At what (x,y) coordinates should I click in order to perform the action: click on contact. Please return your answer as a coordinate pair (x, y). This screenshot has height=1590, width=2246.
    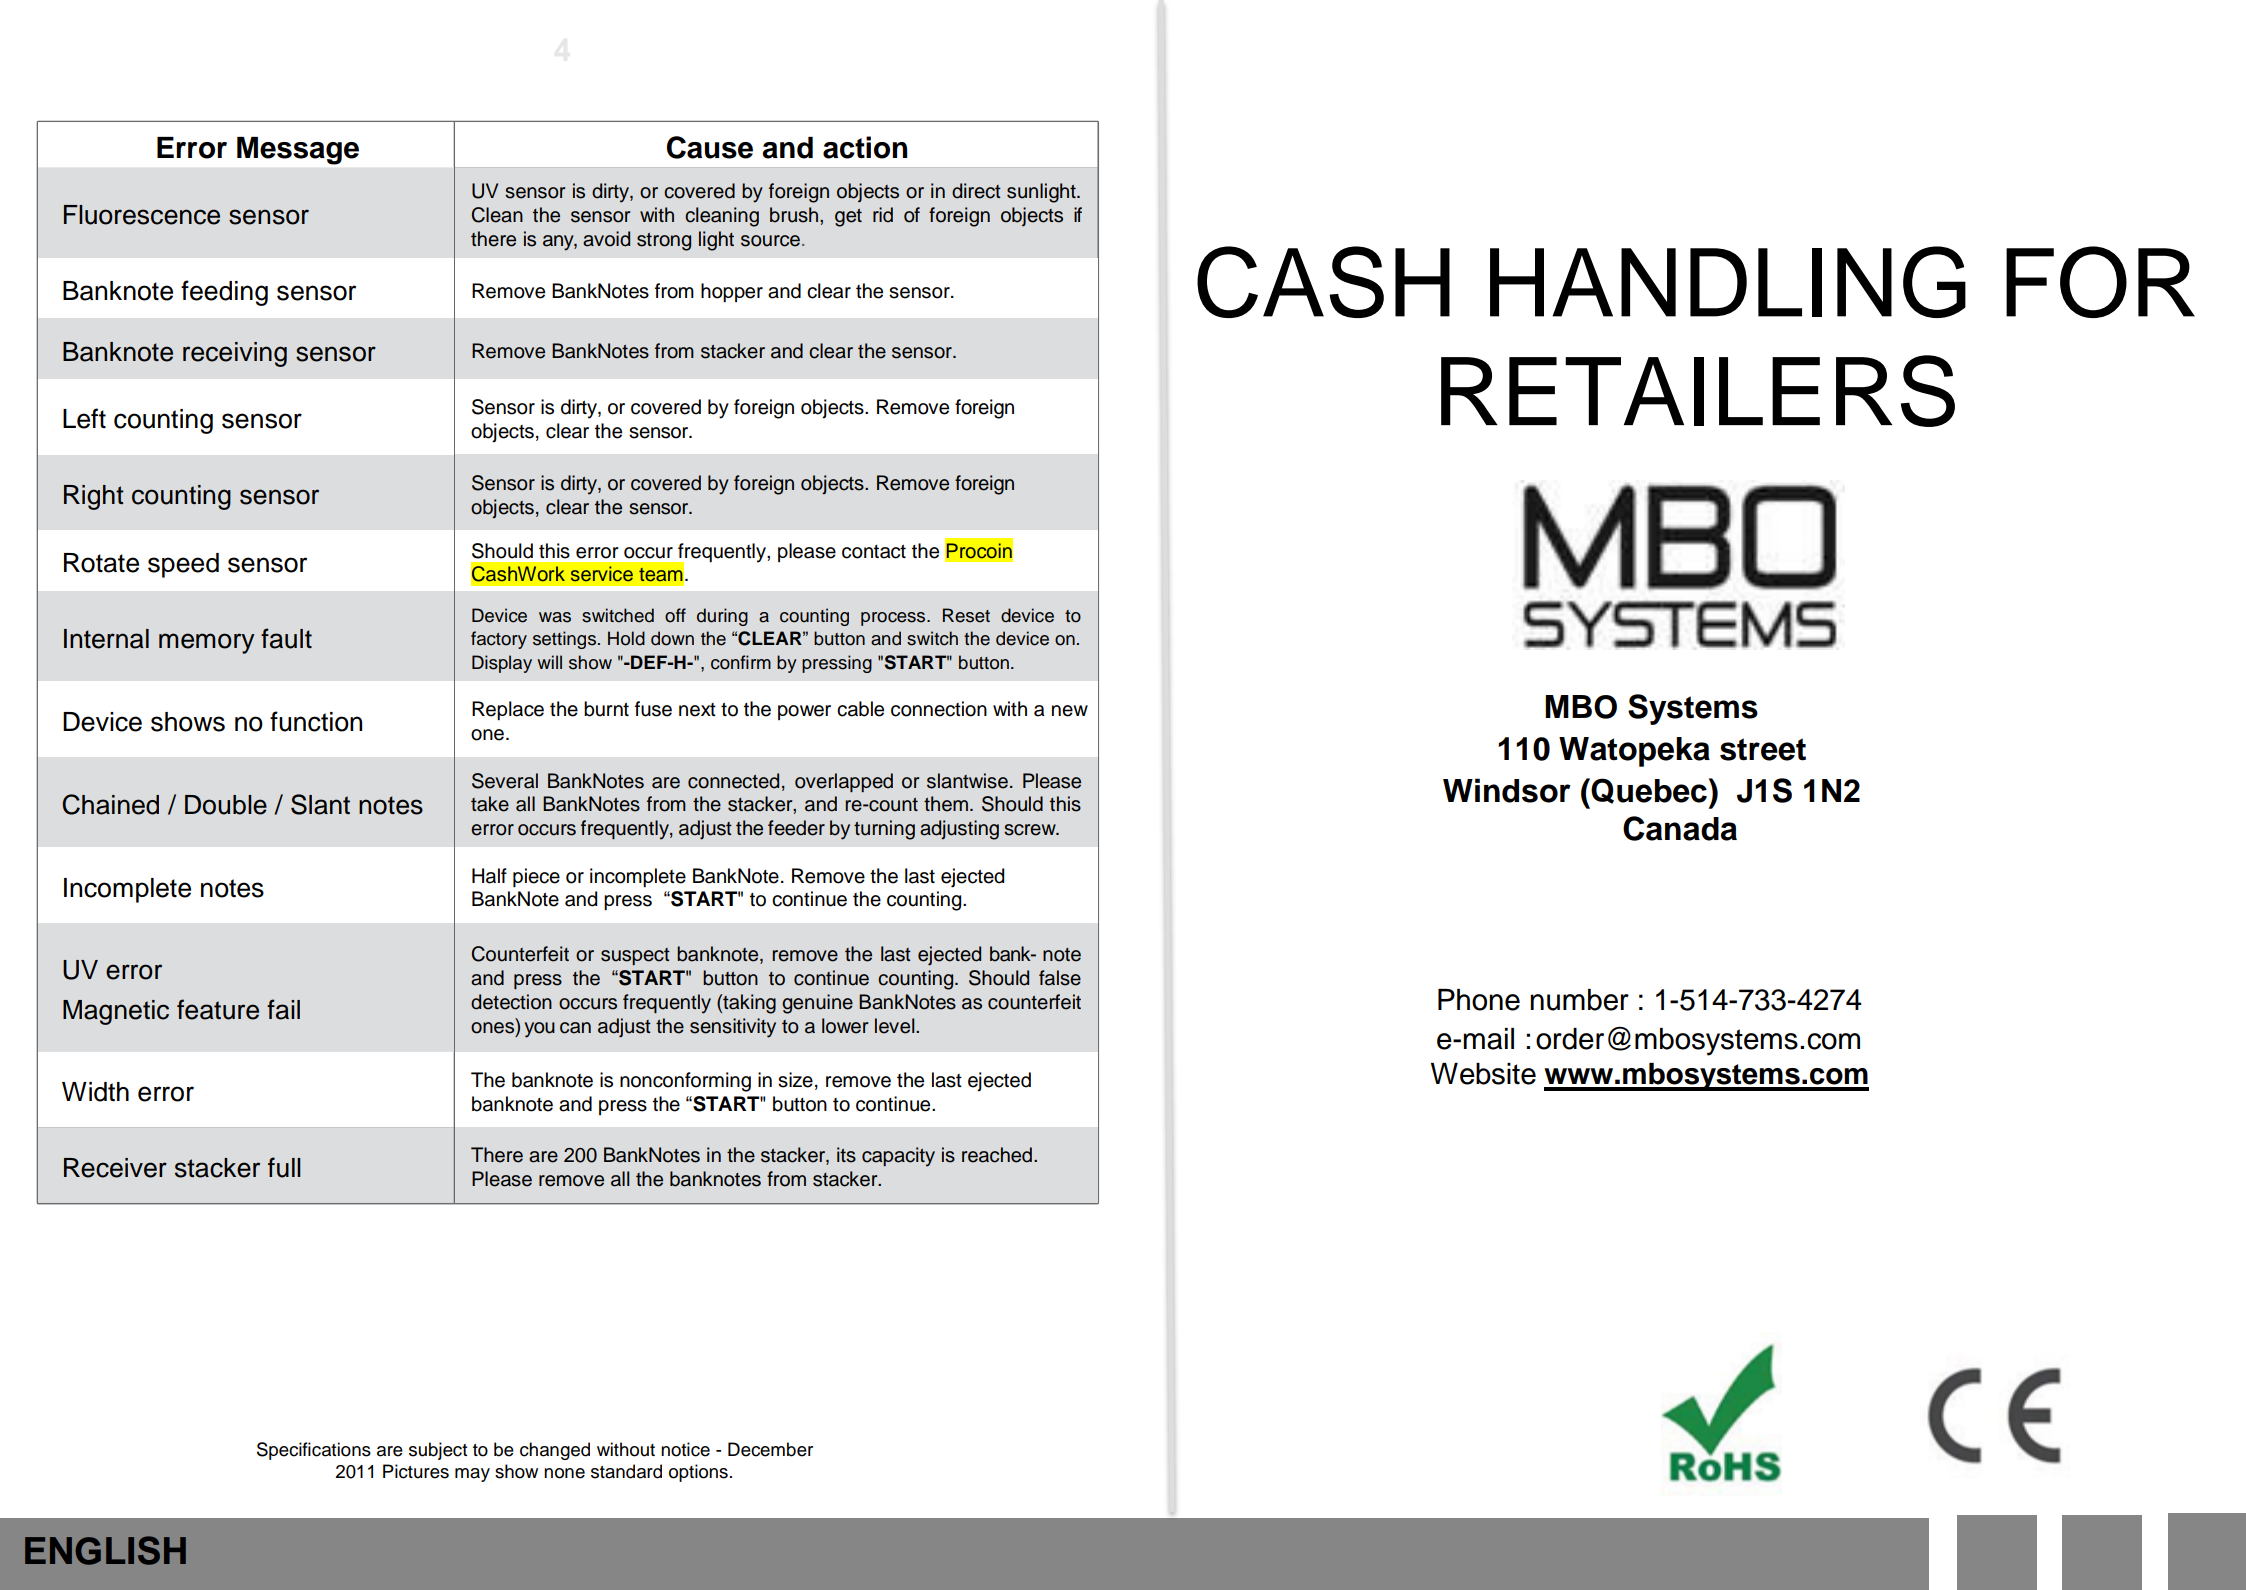
    Looking at the image, I should click on (874, 552).
